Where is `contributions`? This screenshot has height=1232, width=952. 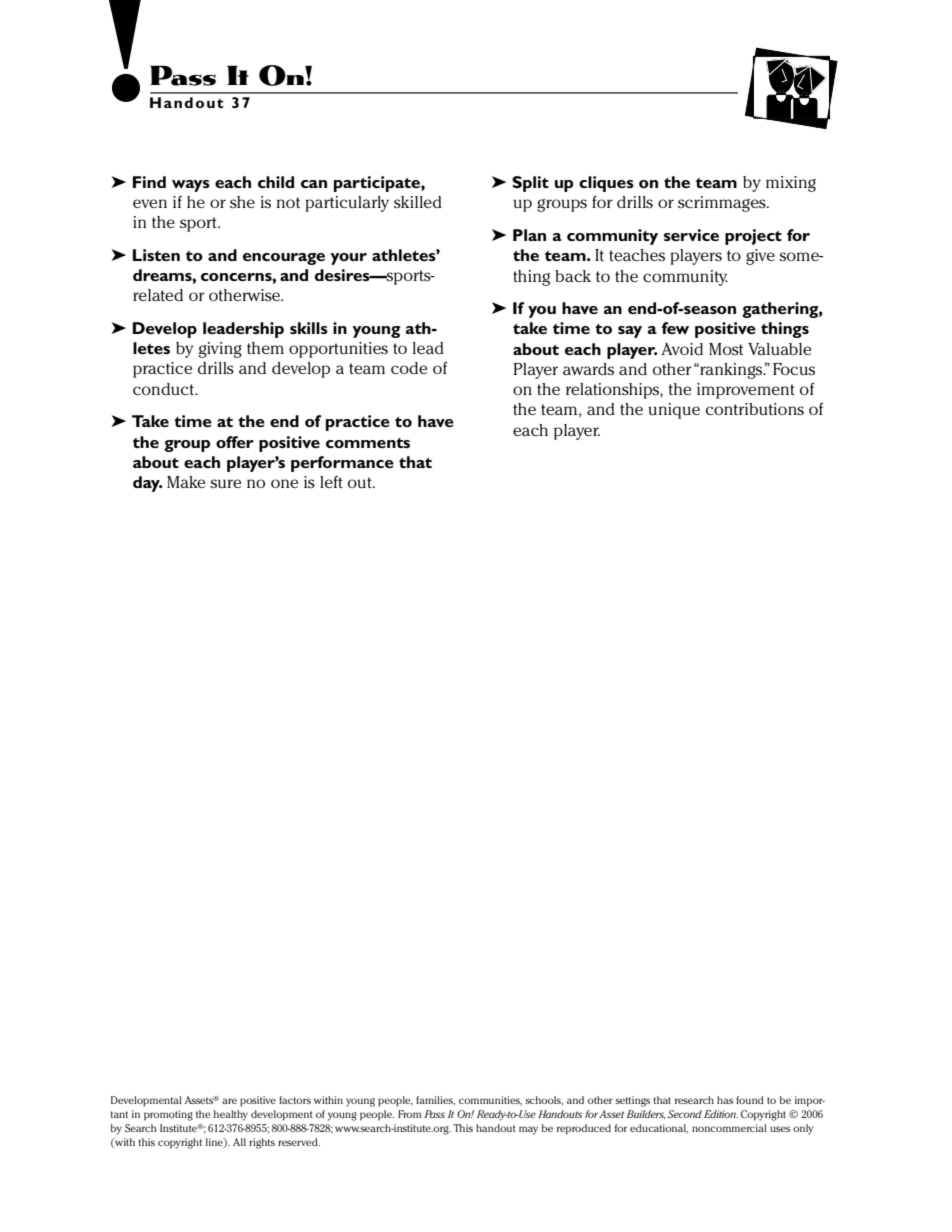
contributions is located at coordinates (755, 409).
